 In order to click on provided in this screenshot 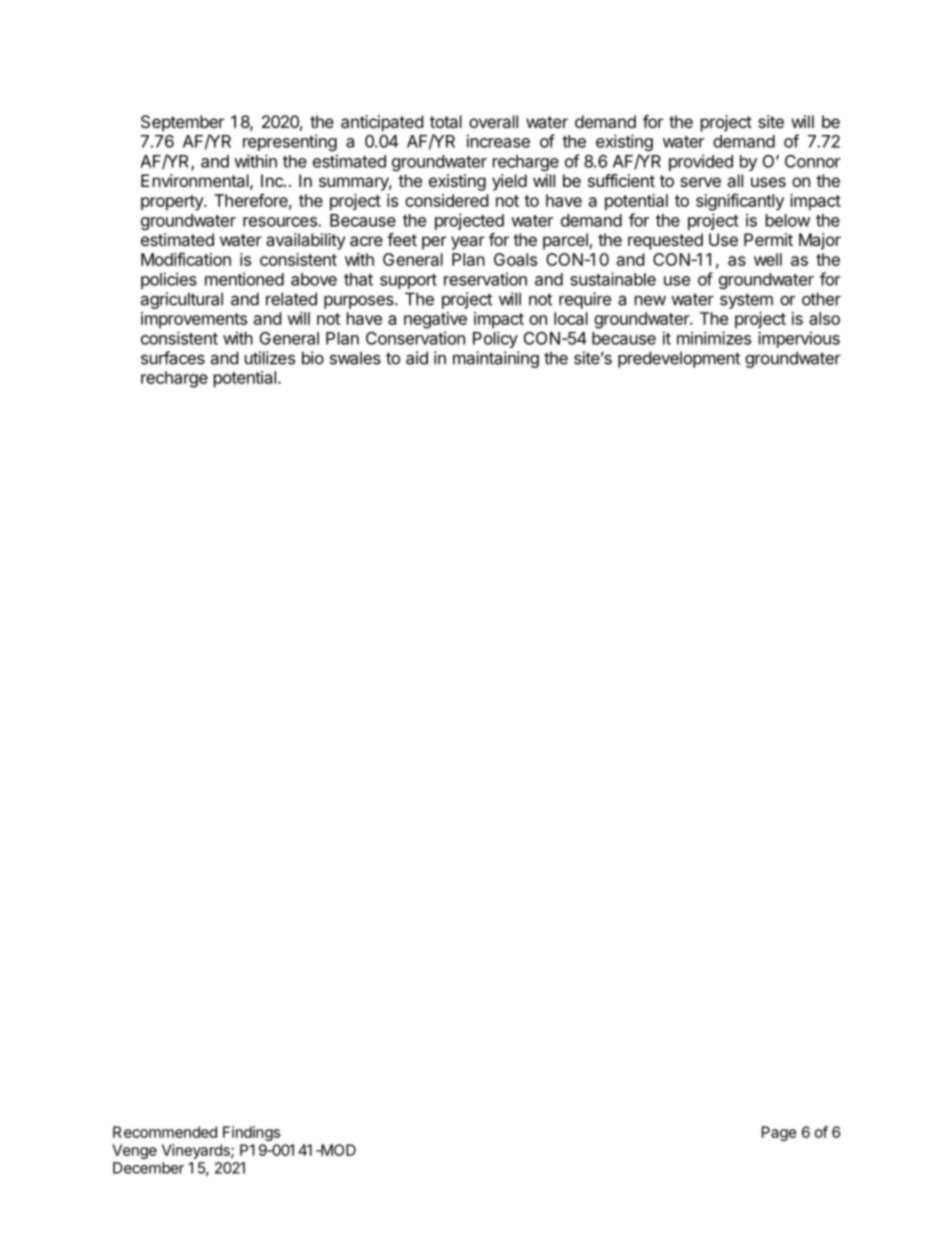, I will do `click(701, 162)`.
